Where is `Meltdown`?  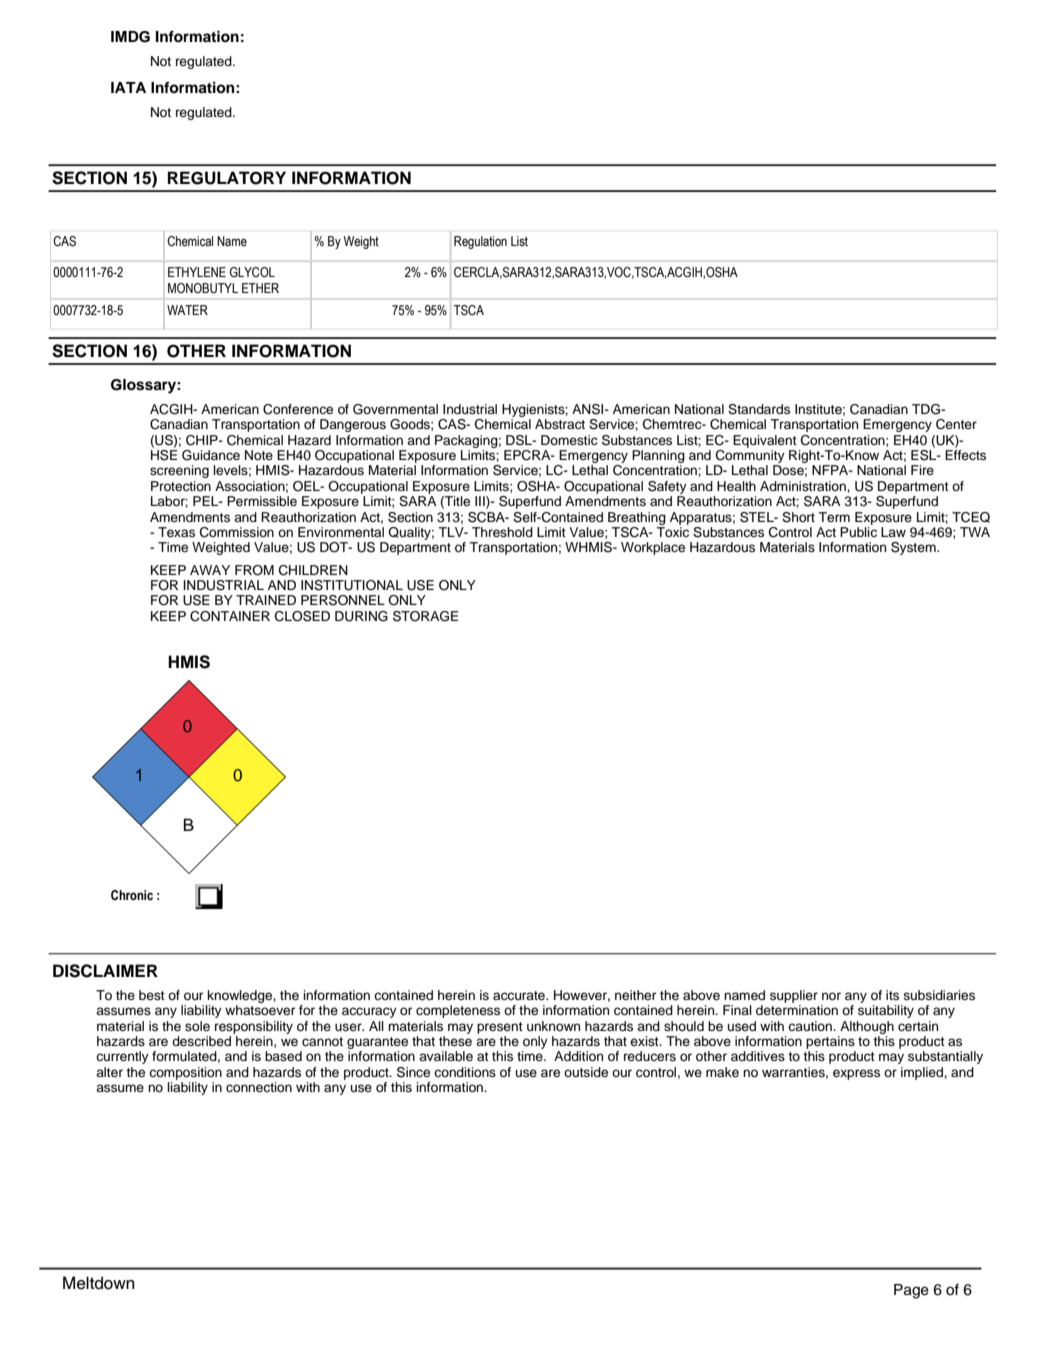 Meltdown is located at coordinates (98, 1283).
